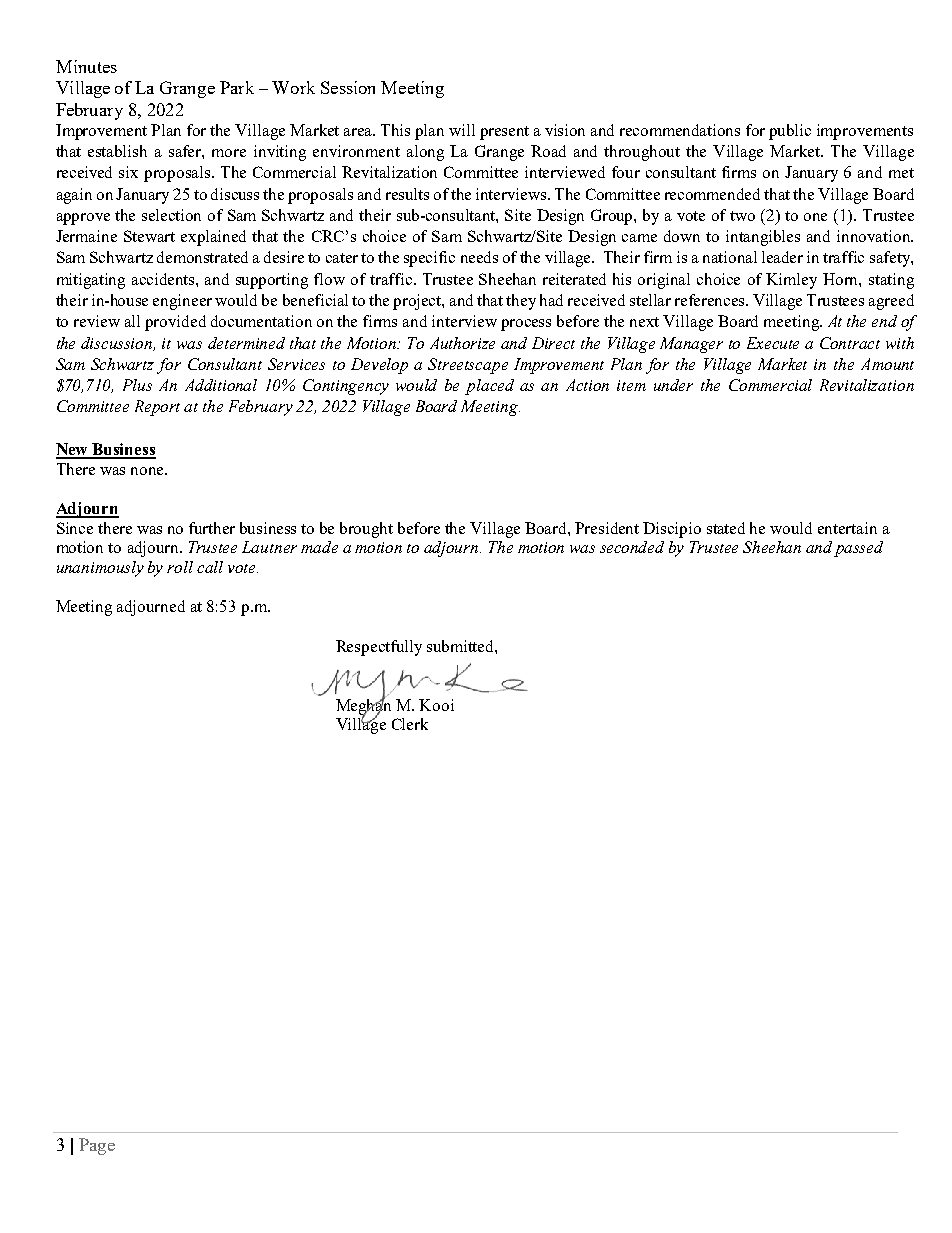 The image size is (952, 1233). What do you see at coordinates (379, 648) in the screenshot?
I see `Respectfully` at bounding box center [379, 648].
